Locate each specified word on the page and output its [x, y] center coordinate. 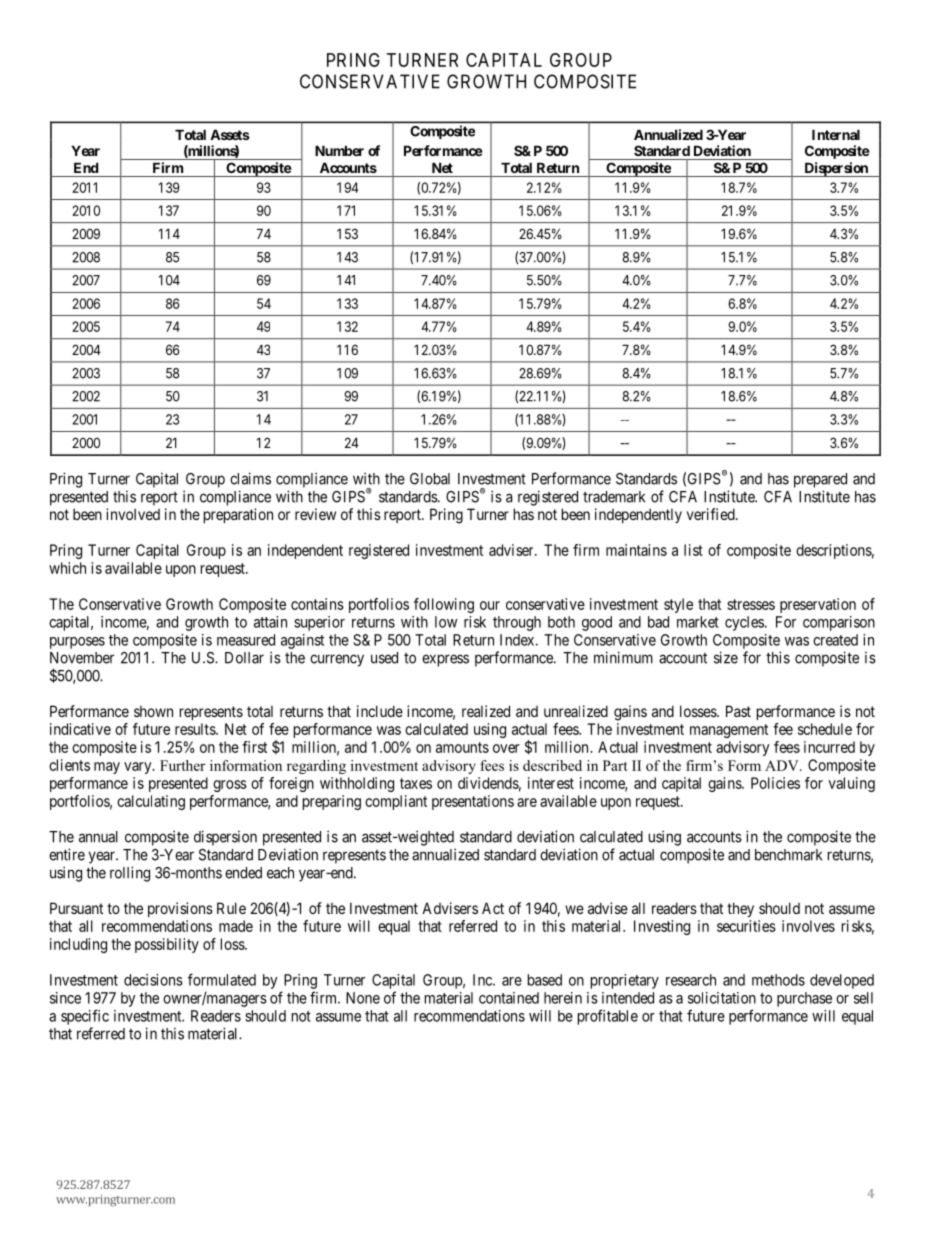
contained [509, 998]
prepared [820, 480]
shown [153, 711]
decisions [153, 980]
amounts [462, 747]
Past [738, 711]
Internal [836, 134]
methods [778, 980]
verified [712, 514]
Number [339, 150]
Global [430, 479]
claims [250, 478]
